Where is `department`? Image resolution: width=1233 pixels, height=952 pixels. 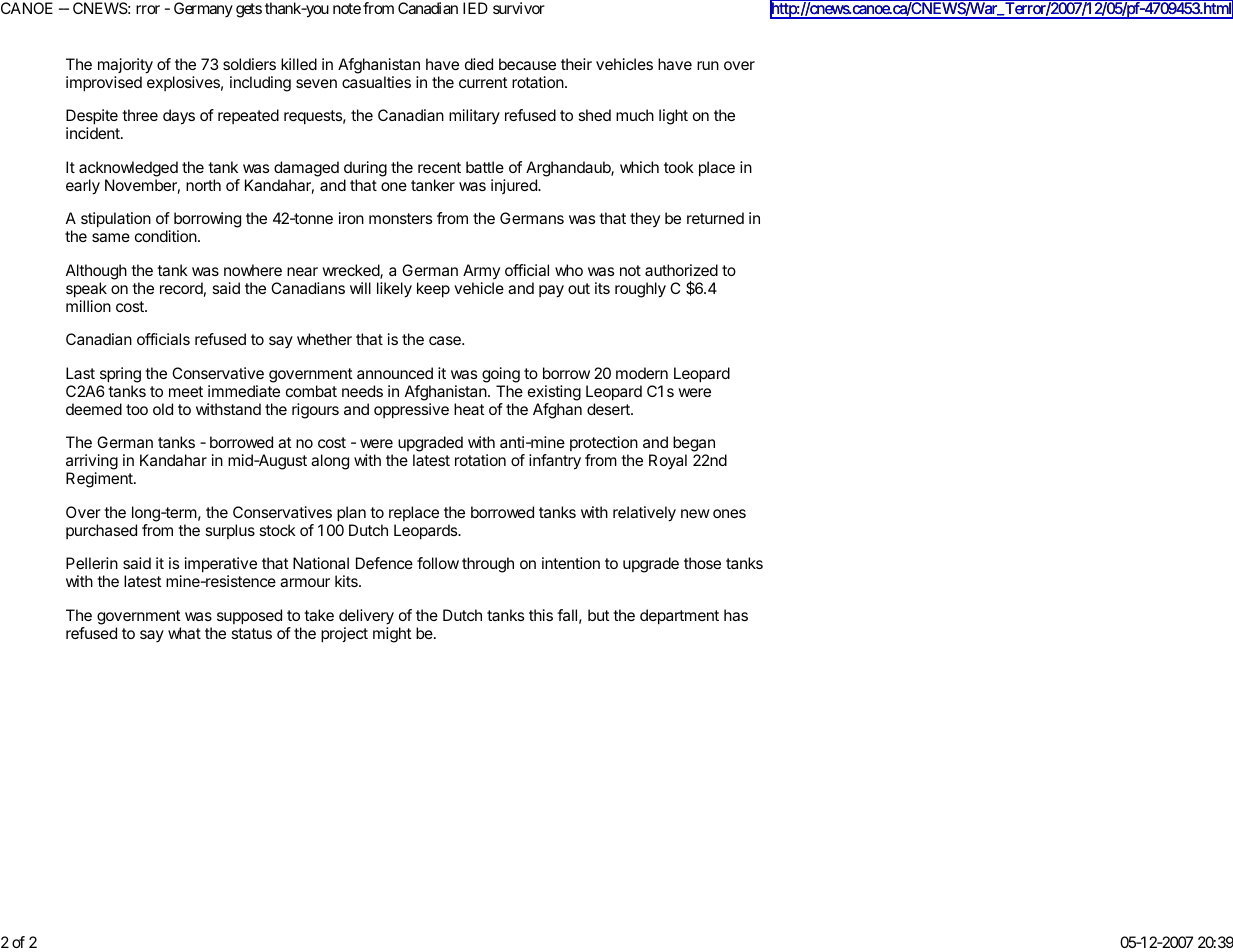 department is located at coordinates (679, 617).
